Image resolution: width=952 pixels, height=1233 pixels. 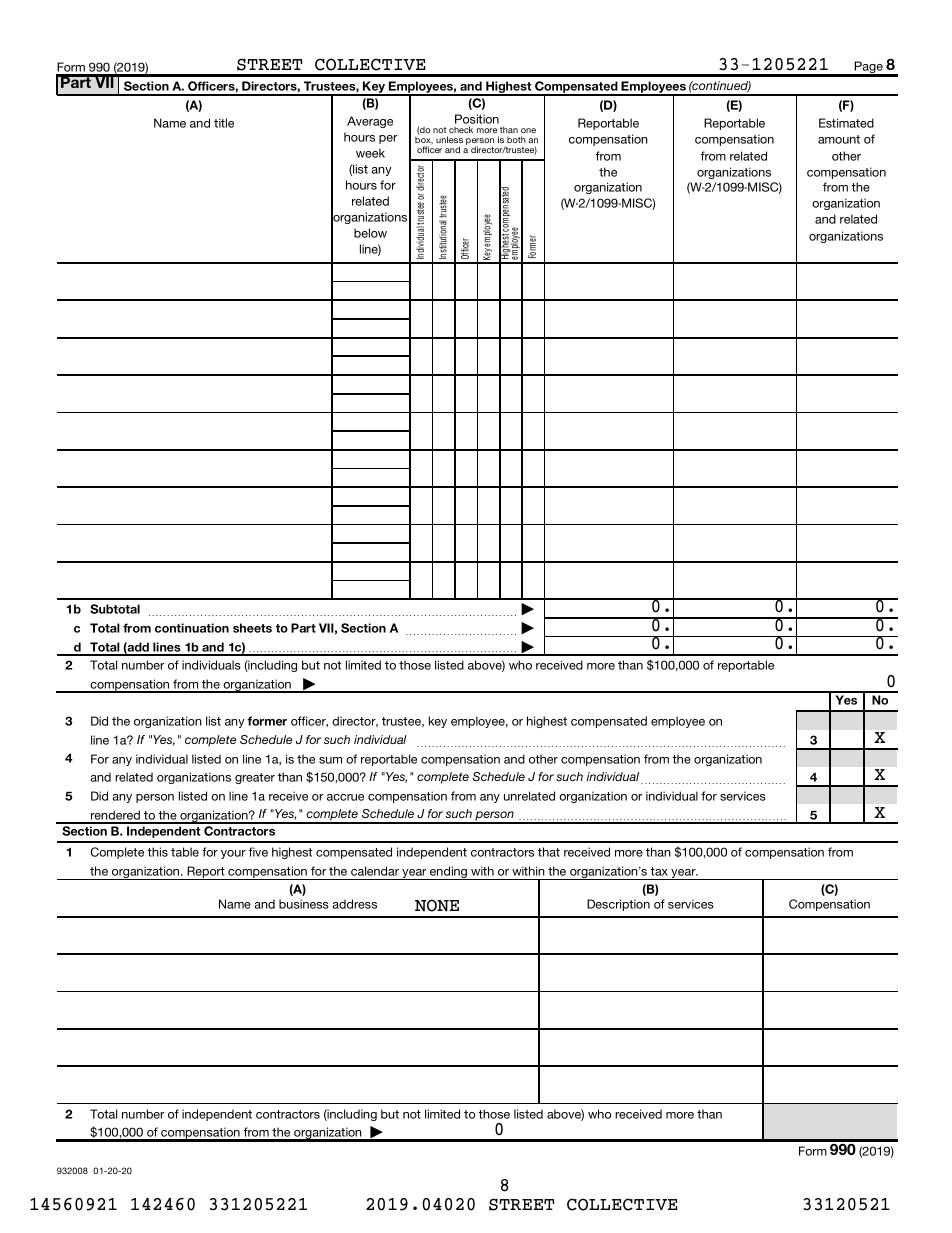 I want to click on that, so click(x=549, y=852).
